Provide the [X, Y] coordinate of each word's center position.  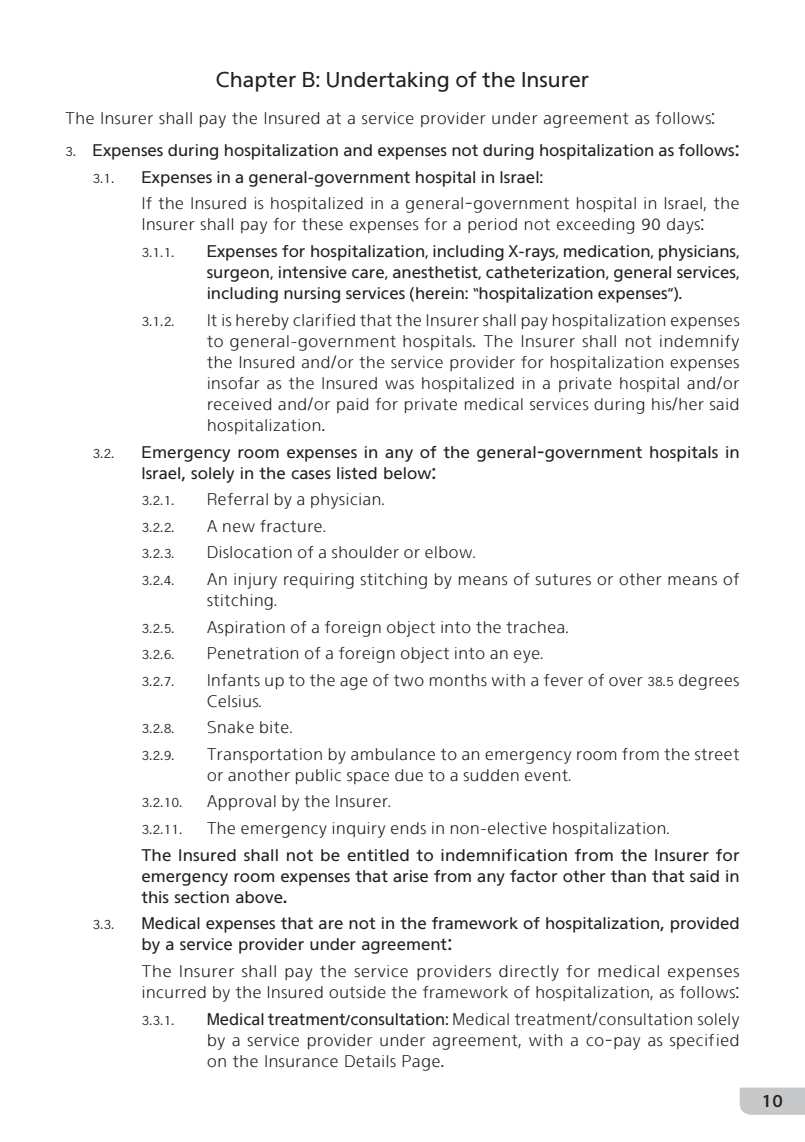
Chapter [256, 81]
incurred [174, 992]
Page [422, 1063]
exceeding [595, 226]
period [492, 225]
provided [705, 925]
